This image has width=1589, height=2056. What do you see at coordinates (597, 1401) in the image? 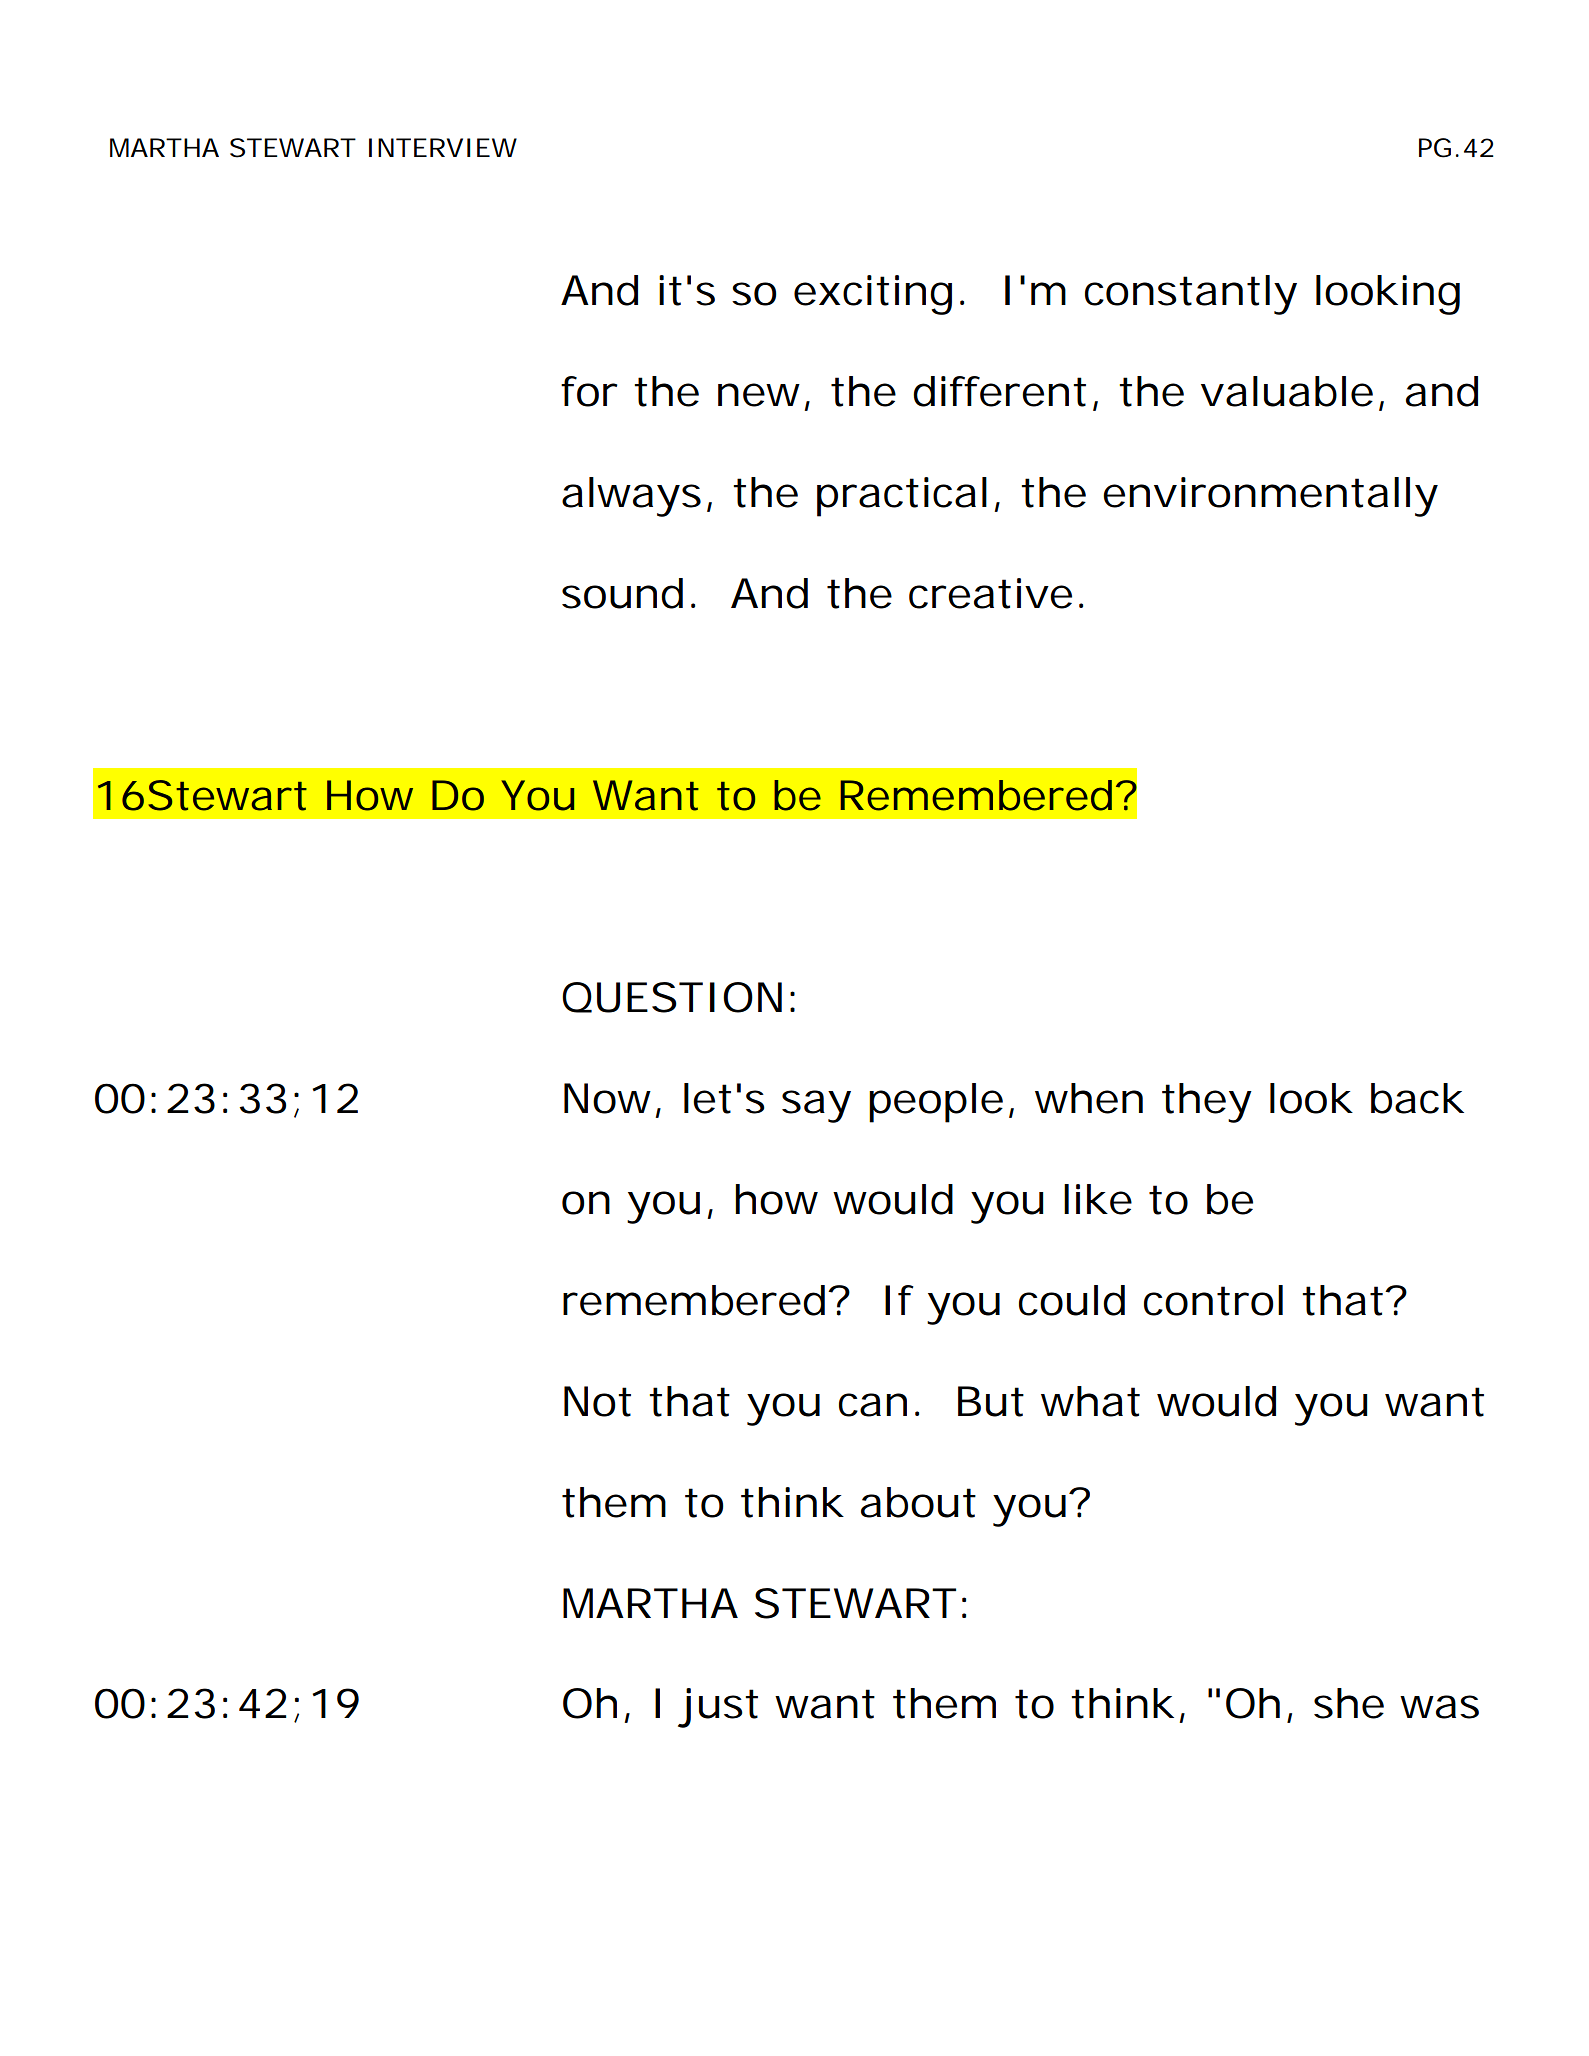
I see `Not` at bounding box center [597, 1401].
